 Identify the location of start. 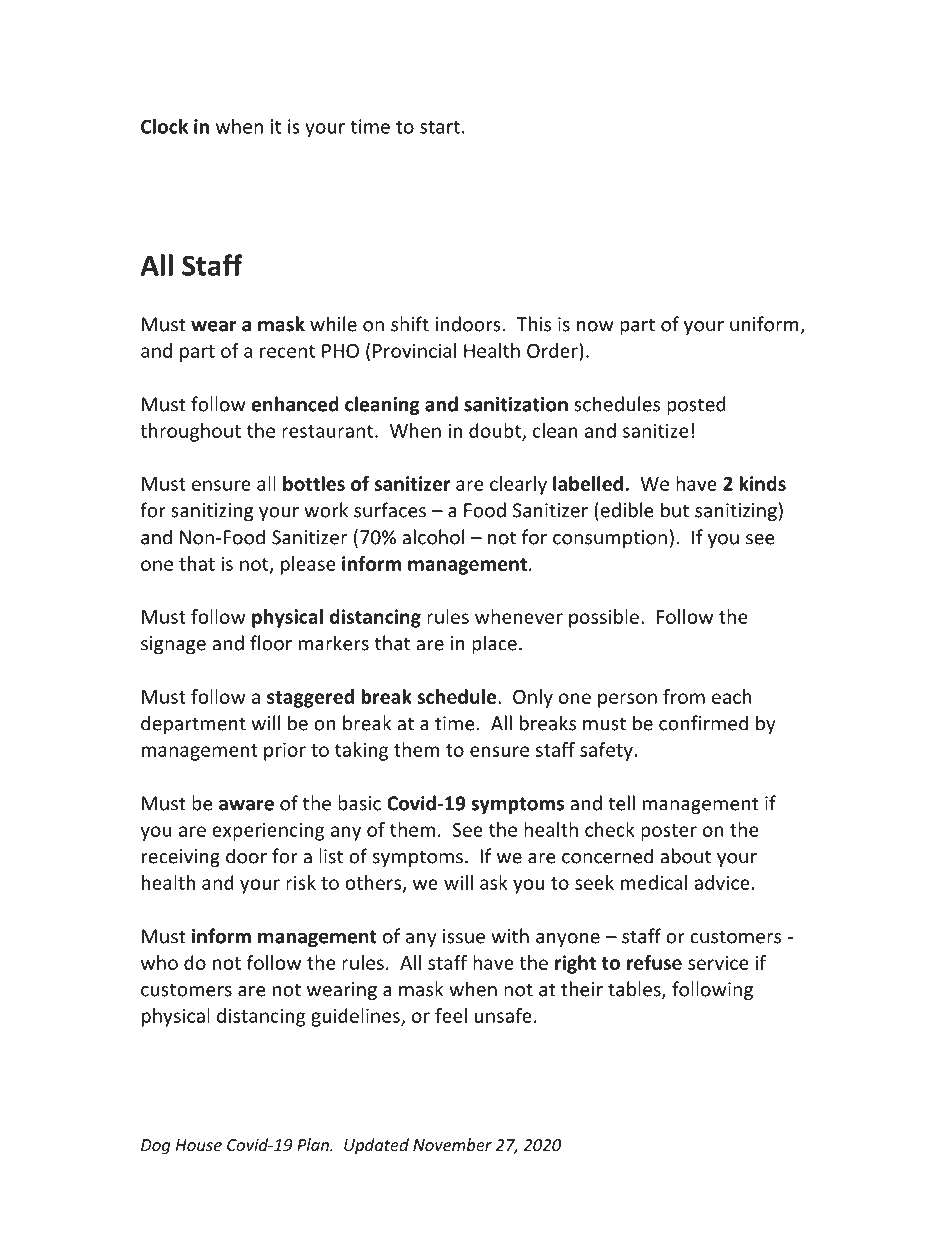
(440, 127).
